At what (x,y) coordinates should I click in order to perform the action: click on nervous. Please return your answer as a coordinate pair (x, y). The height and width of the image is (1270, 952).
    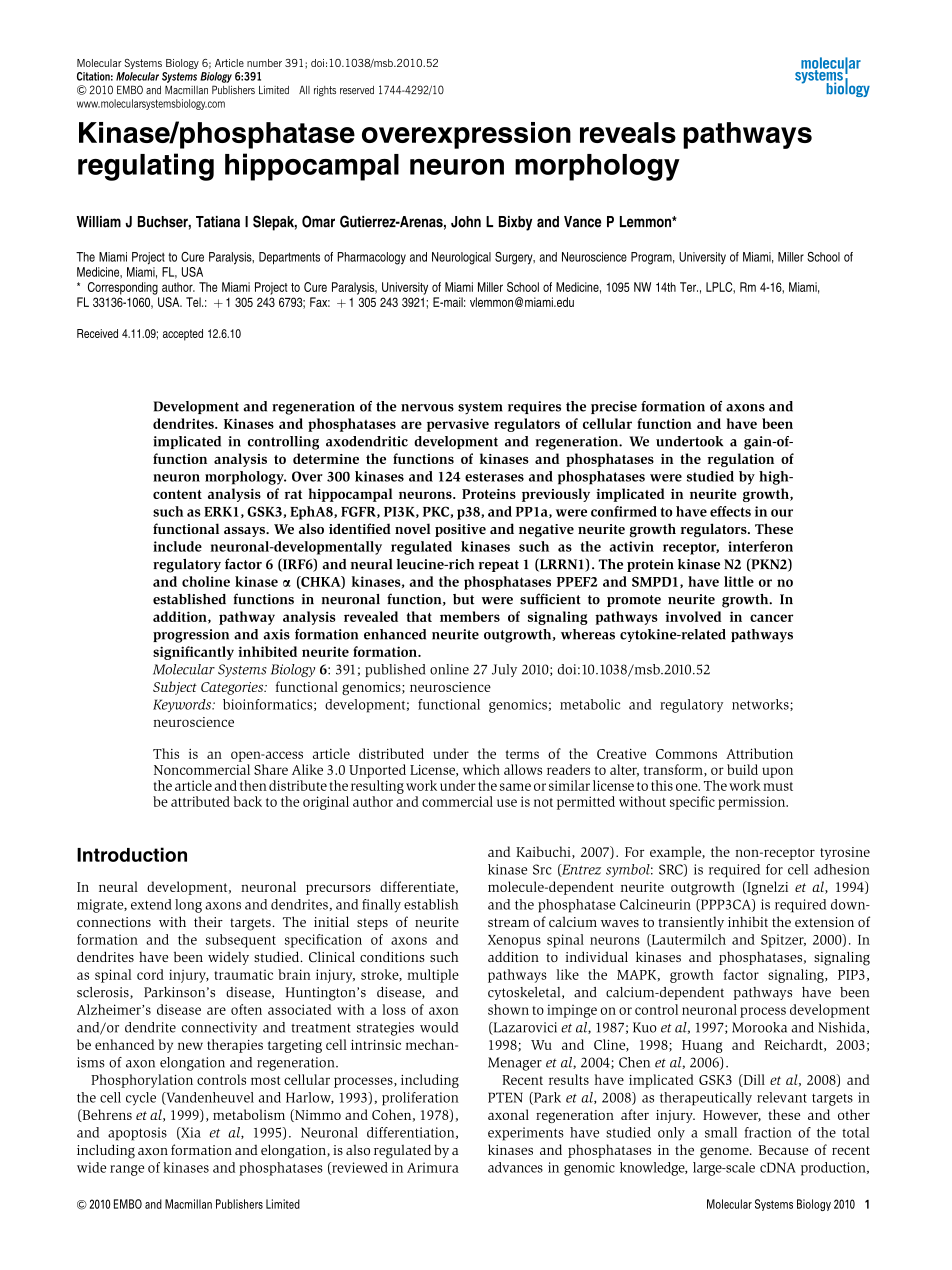
    Looking at the image, I should click on (427, 408).
